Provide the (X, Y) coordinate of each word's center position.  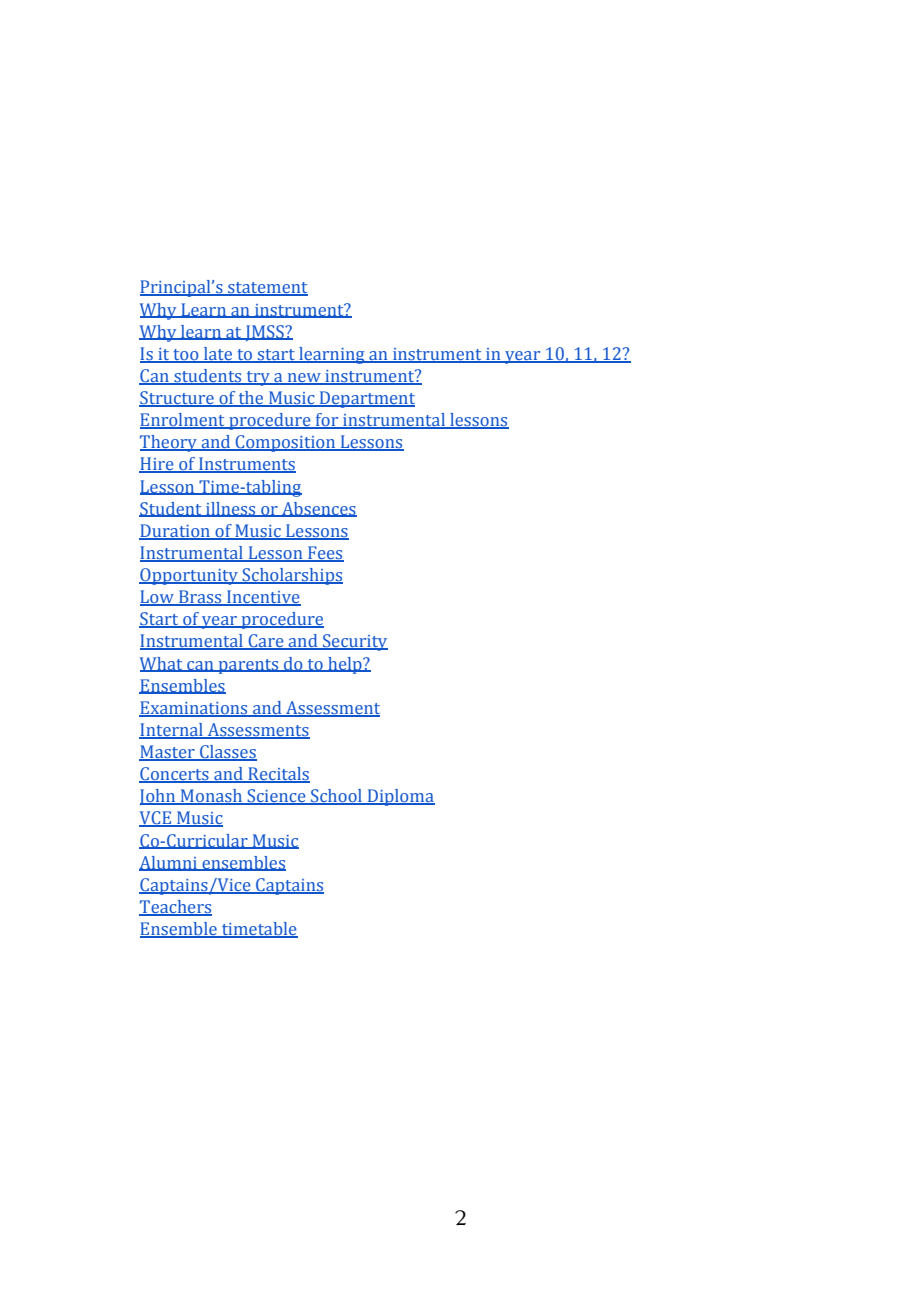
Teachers (175, 908)
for (327, 421)
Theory (169, 443)
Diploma (400, 797)
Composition (286, 443)
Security (354, 642)
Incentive (263, 598)
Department (366, 399)
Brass (200, 598)
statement (267, 289)
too (186, 355)
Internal (172, 731)
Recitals (278, 775)
